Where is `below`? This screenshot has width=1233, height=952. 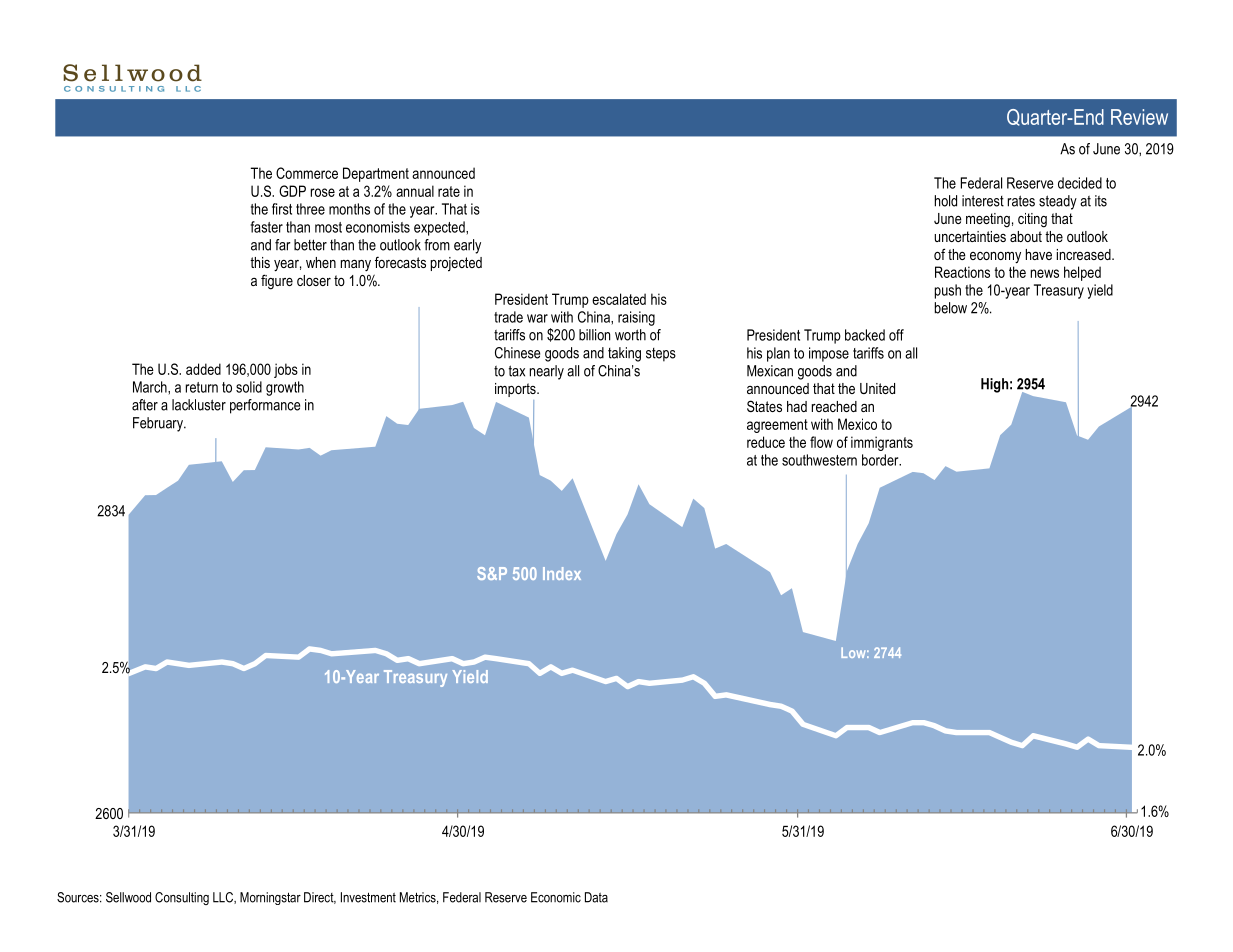 below is located at coordinates (951, 308).
